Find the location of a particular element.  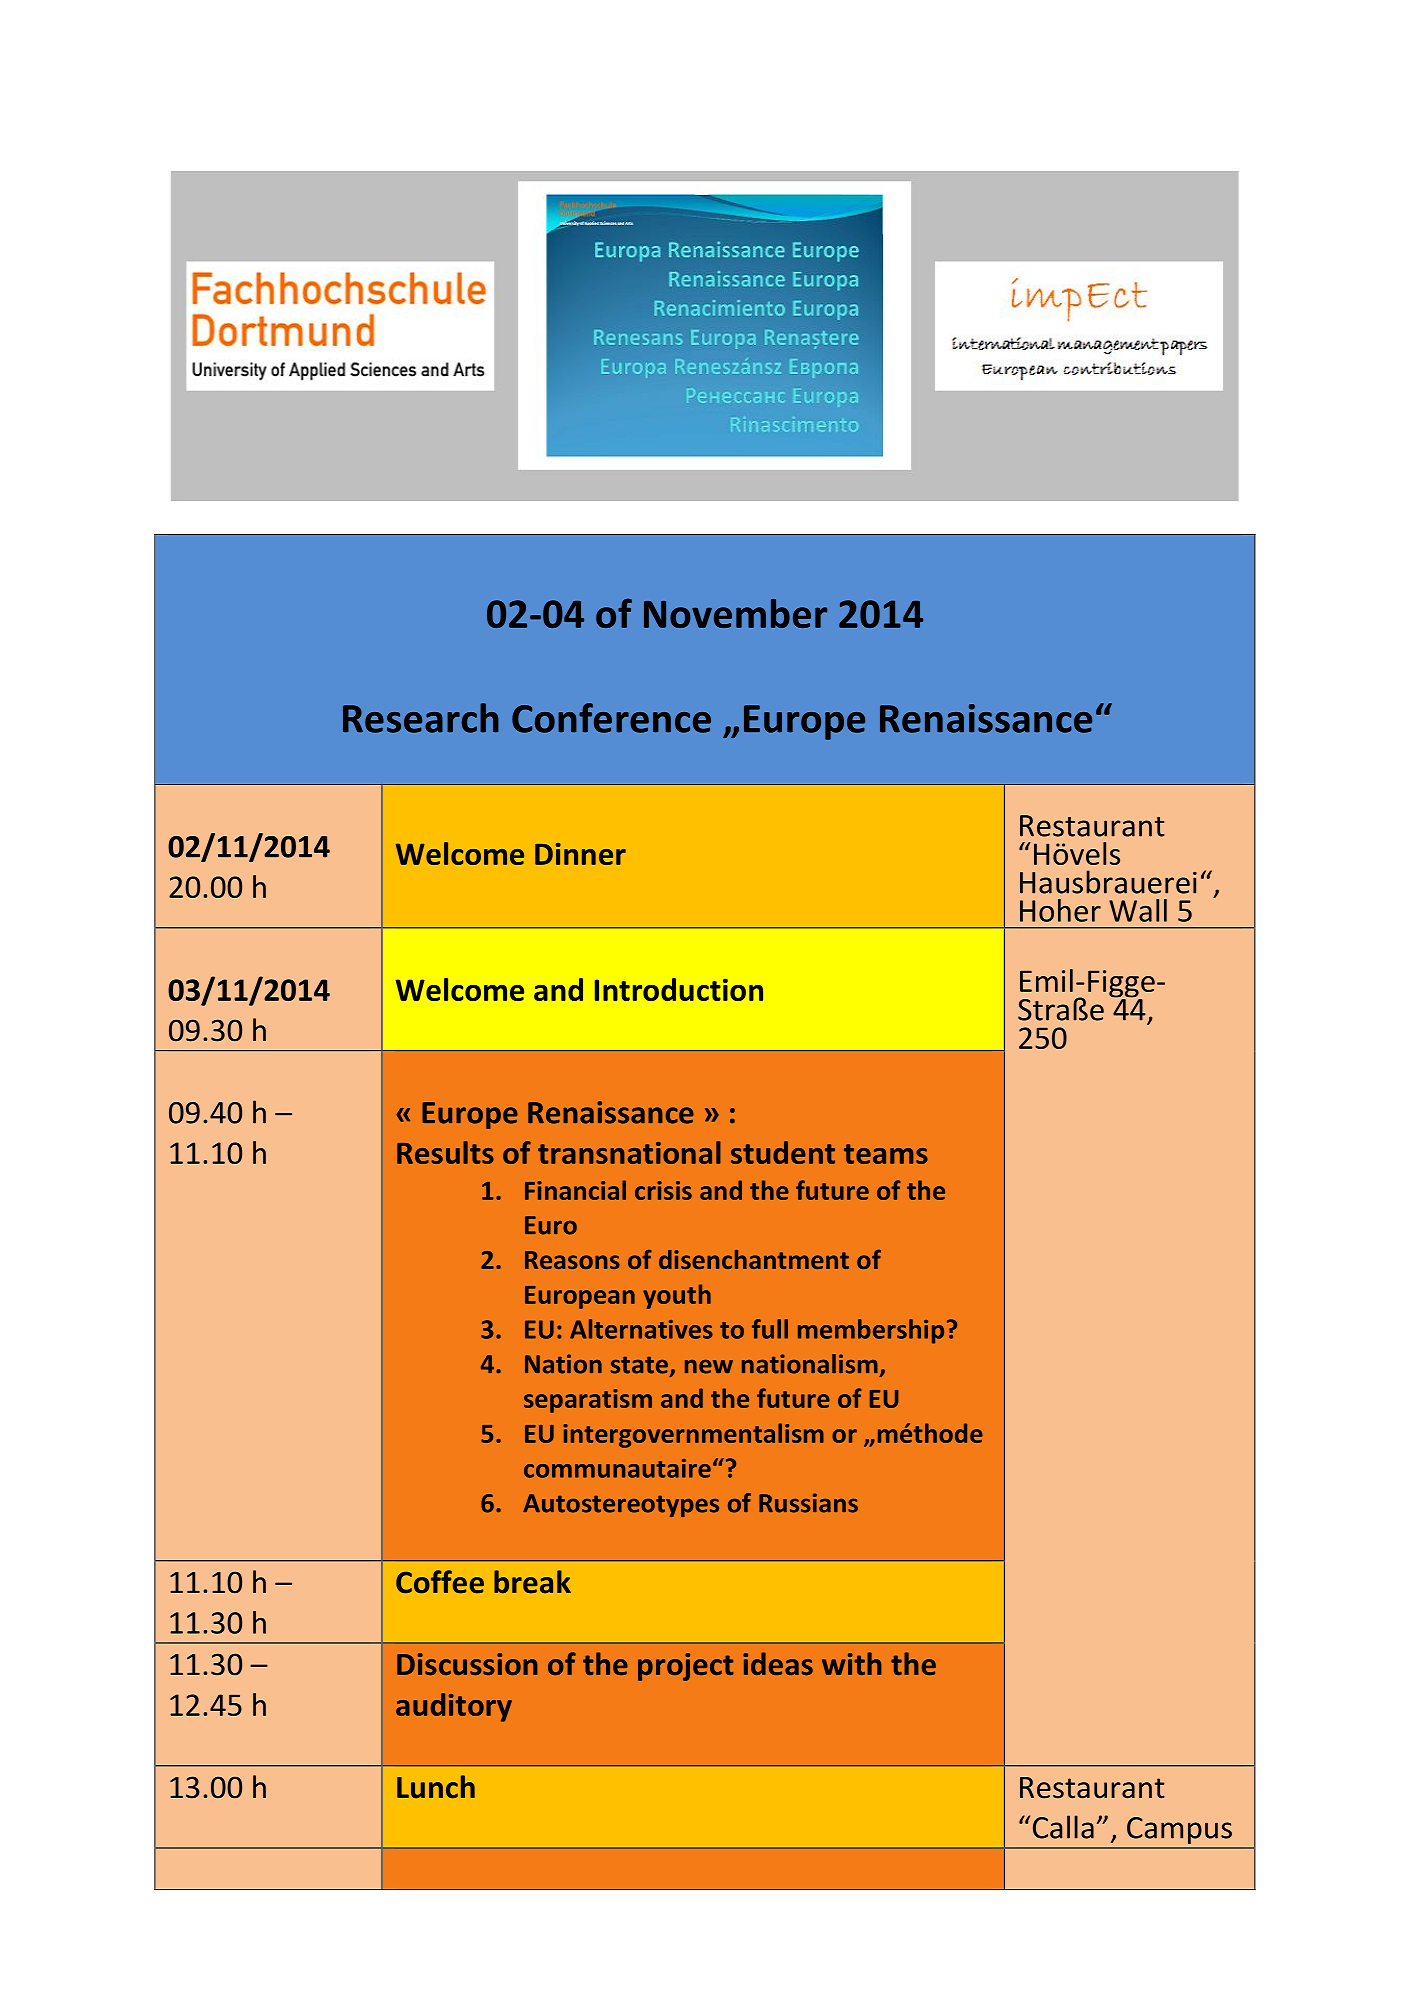

Wall is located at coordinates (1138, 910).
